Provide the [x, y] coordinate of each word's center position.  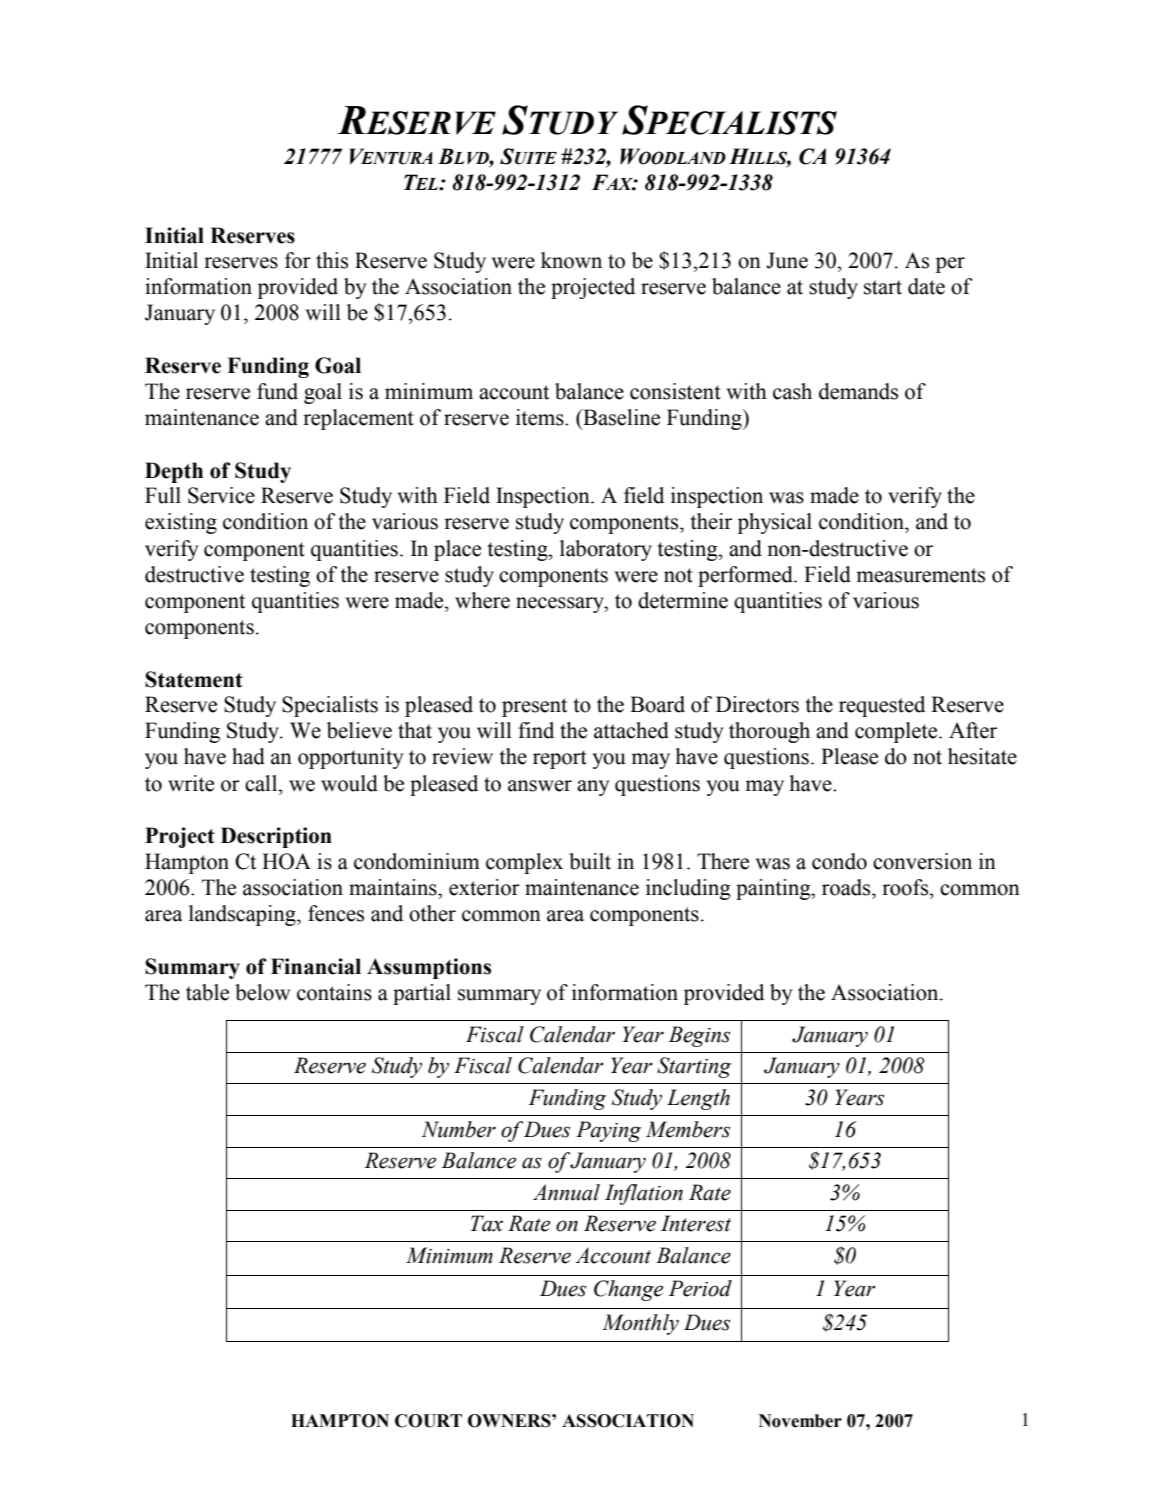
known [571, 260]
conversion [922, 861]
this [332, 260]
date [926, 286]
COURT [428, 1421]
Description [276, 837]
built [590, 861]
